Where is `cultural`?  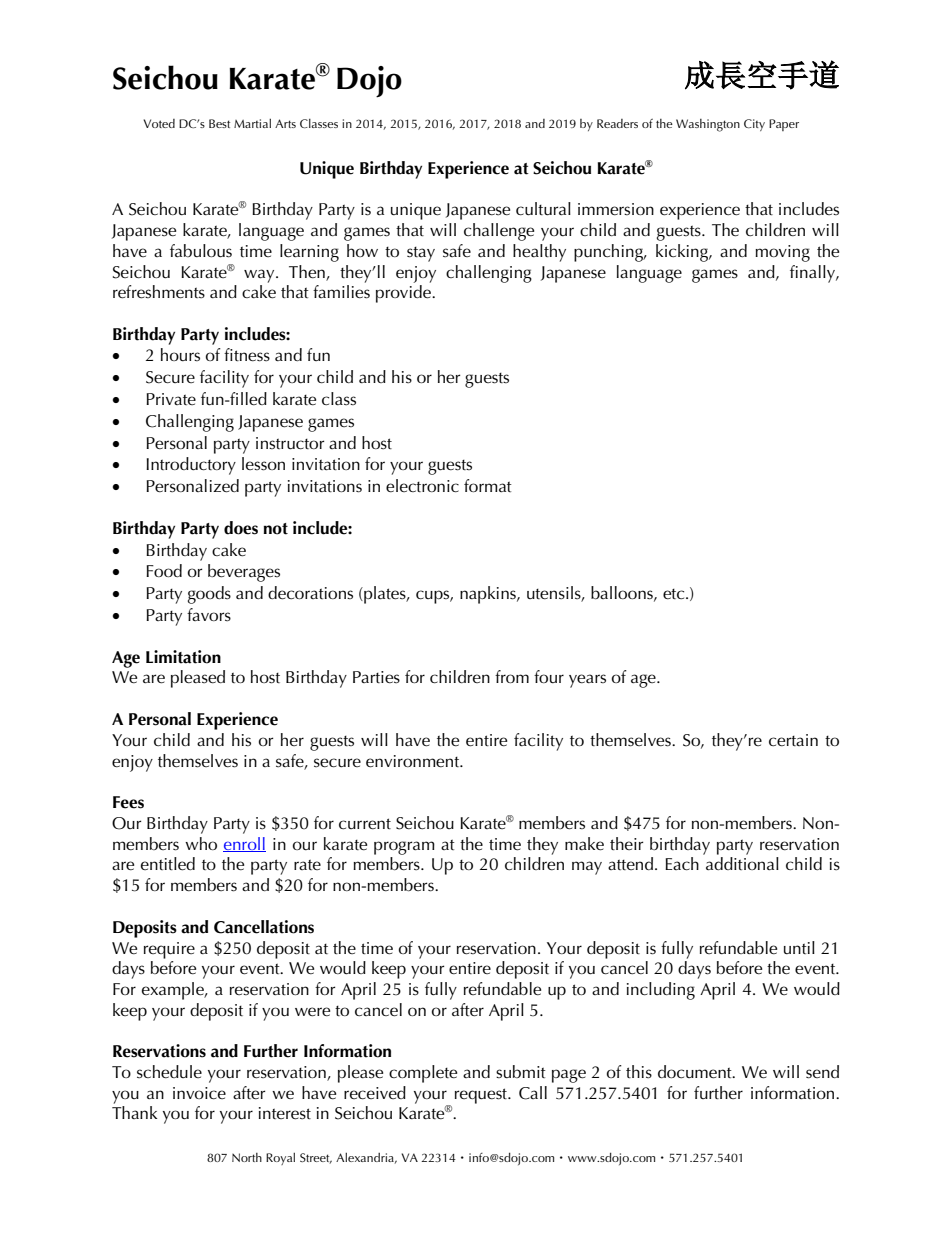 cultural is located at coordinates (543, 209).
